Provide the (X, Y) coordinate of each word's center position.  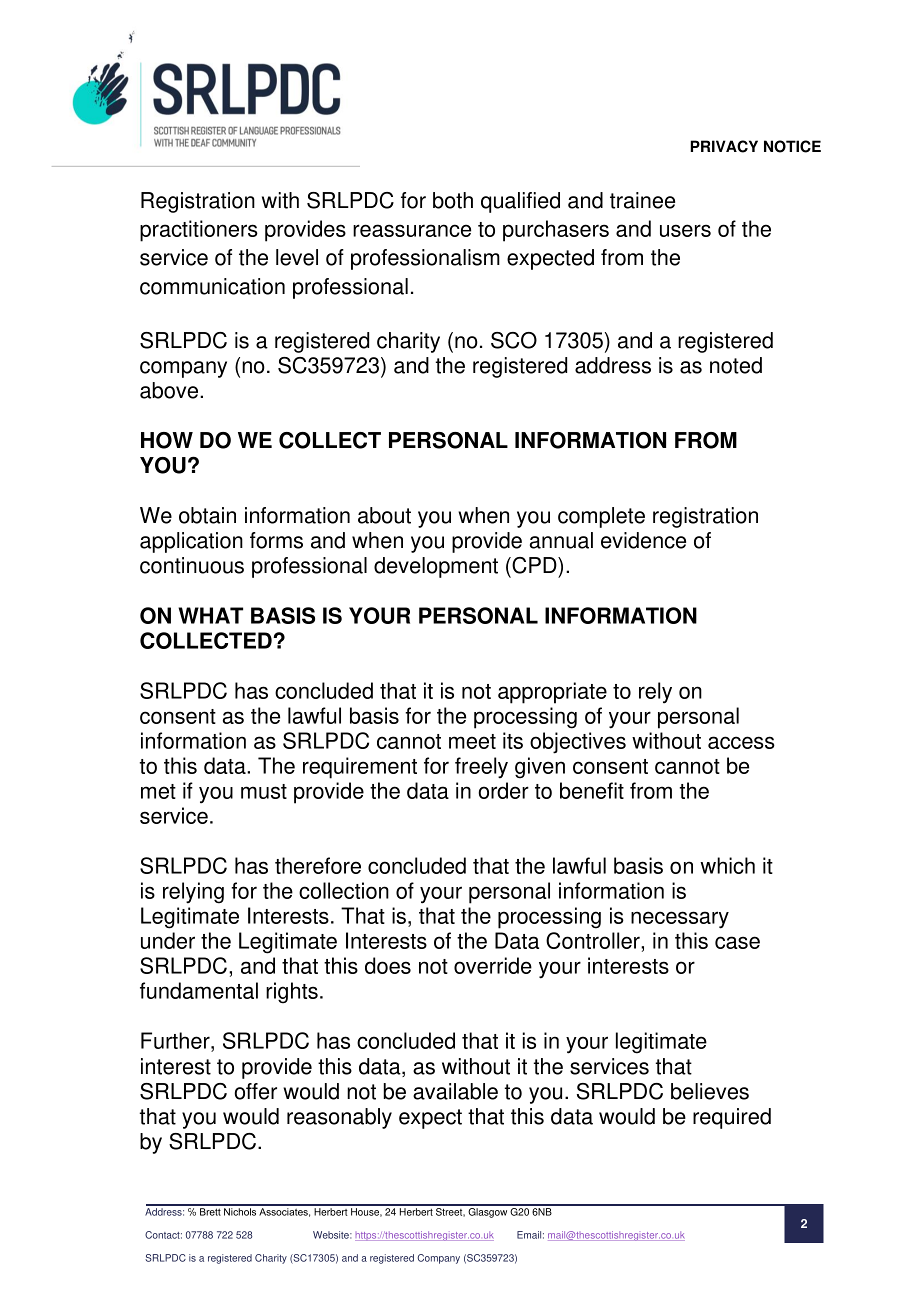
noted (736, 365)
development (436, 567)
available (455, 1091)
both (453, 200)
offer (255, 1091)
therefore (318, 865)
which (727, 865)
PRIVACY (724, 146)
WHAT (210, 615)
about (384, 515)
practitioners (199, 231)
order (503, 790)
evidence (643, 540)
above (170, 390)
